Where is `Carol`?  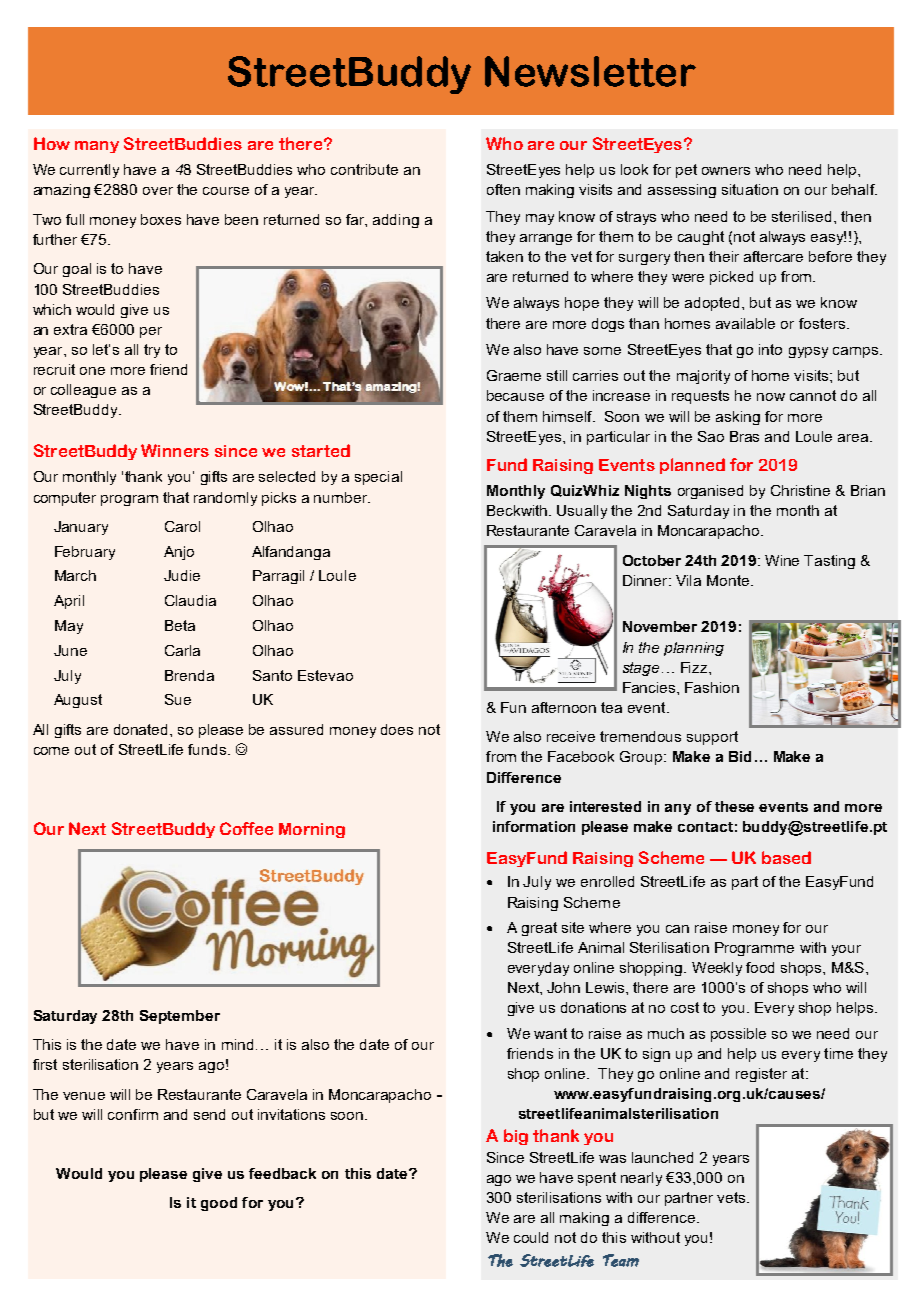 Carol is located at coordinates (182, 526).
